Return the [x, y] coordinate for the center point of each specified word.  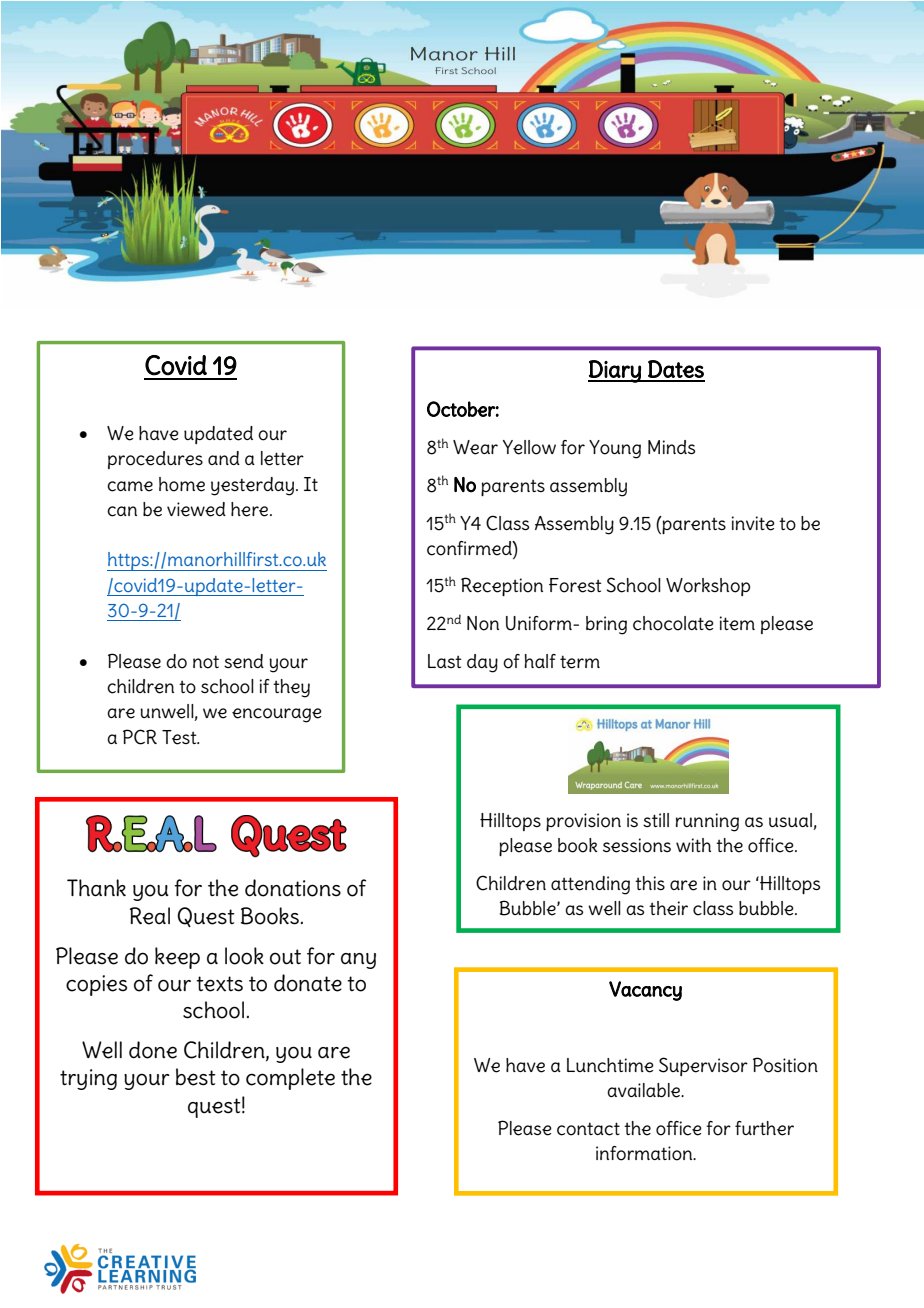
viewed [196, 509]
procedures [155, 460]
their [668, 908]
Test [180, 737]
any [358, 961]
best [196, 1077]
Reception [502, 586]
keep [177, 958]
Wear [475, 447]
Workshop [708, 587]
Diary [615, 371]
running [707, 822]
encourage [277, 715]
